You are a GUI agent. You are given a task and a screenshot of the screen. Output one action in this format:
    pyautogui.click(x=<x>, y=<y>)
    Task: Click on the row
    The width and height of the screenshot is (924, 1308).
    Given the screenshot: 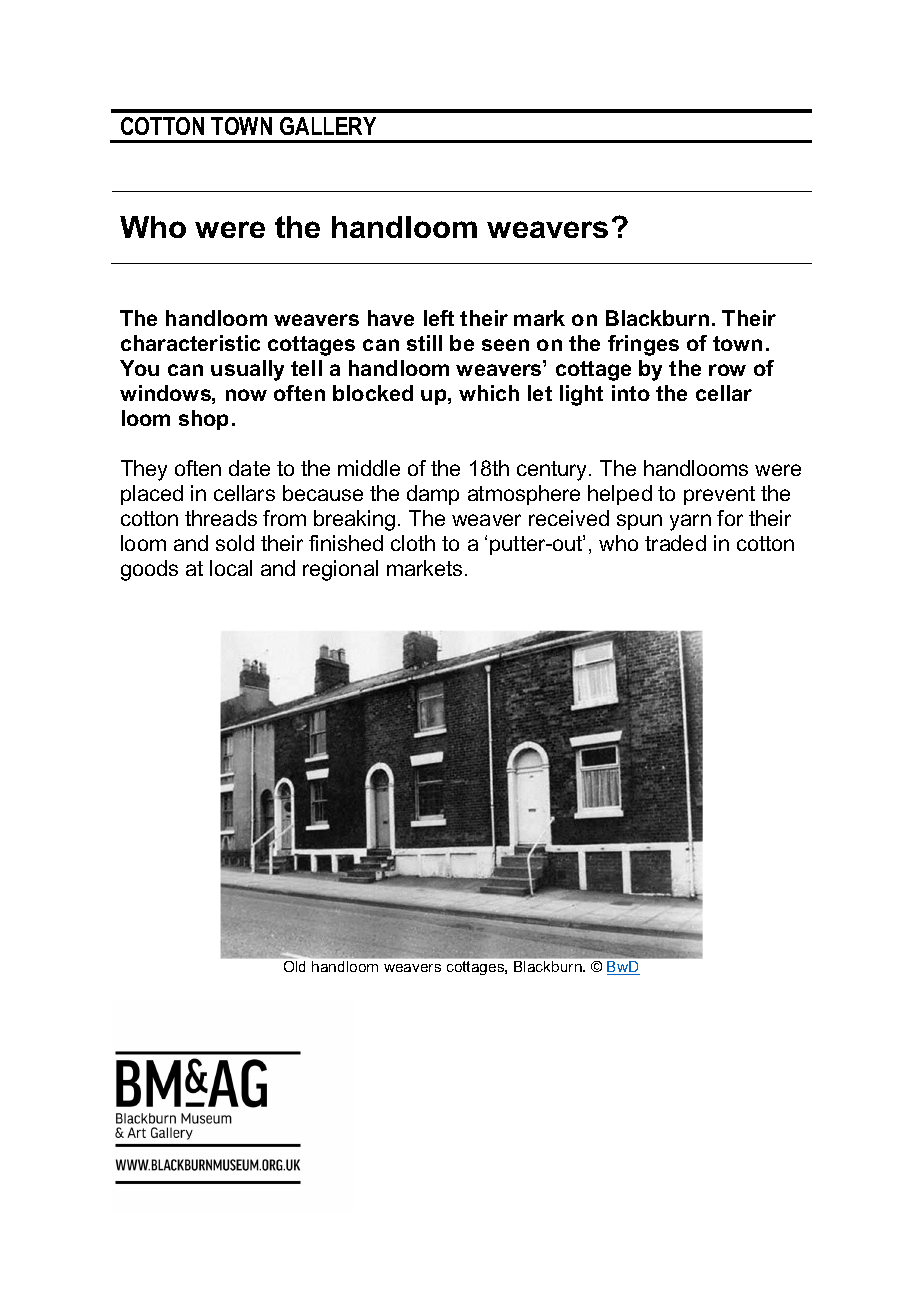 What is the action you would take?
    pyautogui.click(x=727, y=370)
